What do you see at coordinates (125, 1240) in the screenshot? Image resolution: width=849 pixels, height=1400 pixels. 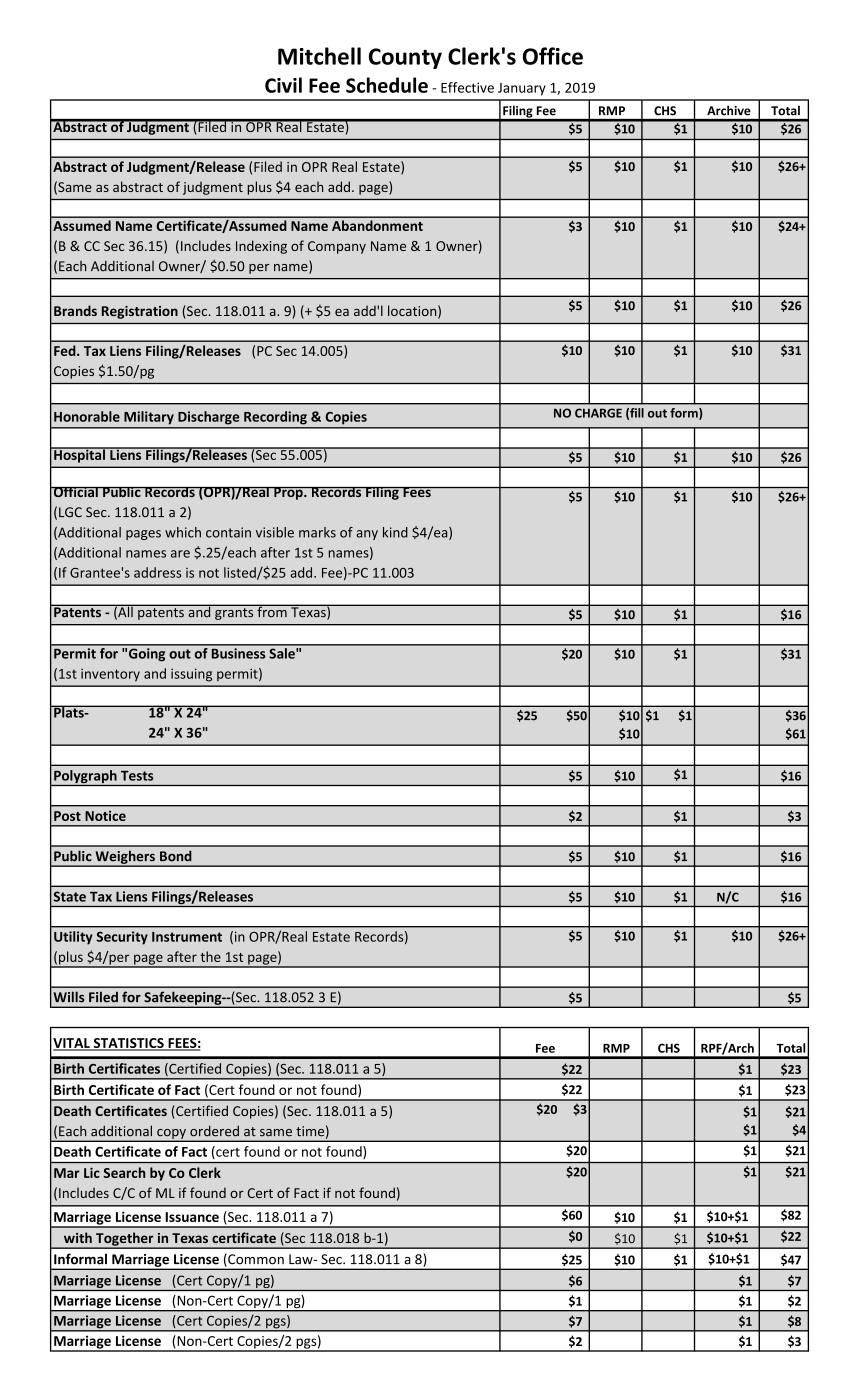 I see `Together` at bounding box center [125, 1240].
